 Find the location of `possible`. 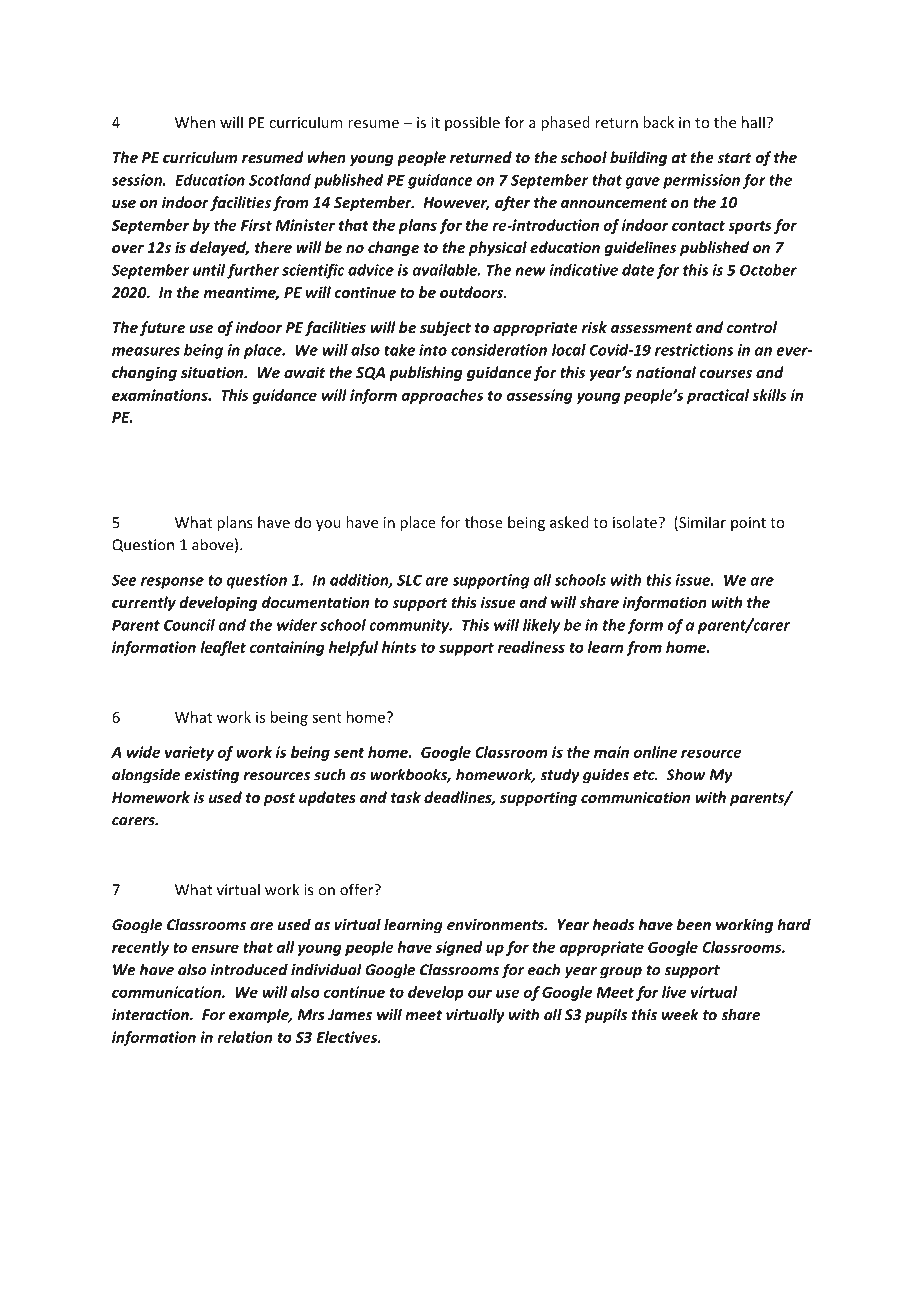

possible is located at coordinates (472, 123).
